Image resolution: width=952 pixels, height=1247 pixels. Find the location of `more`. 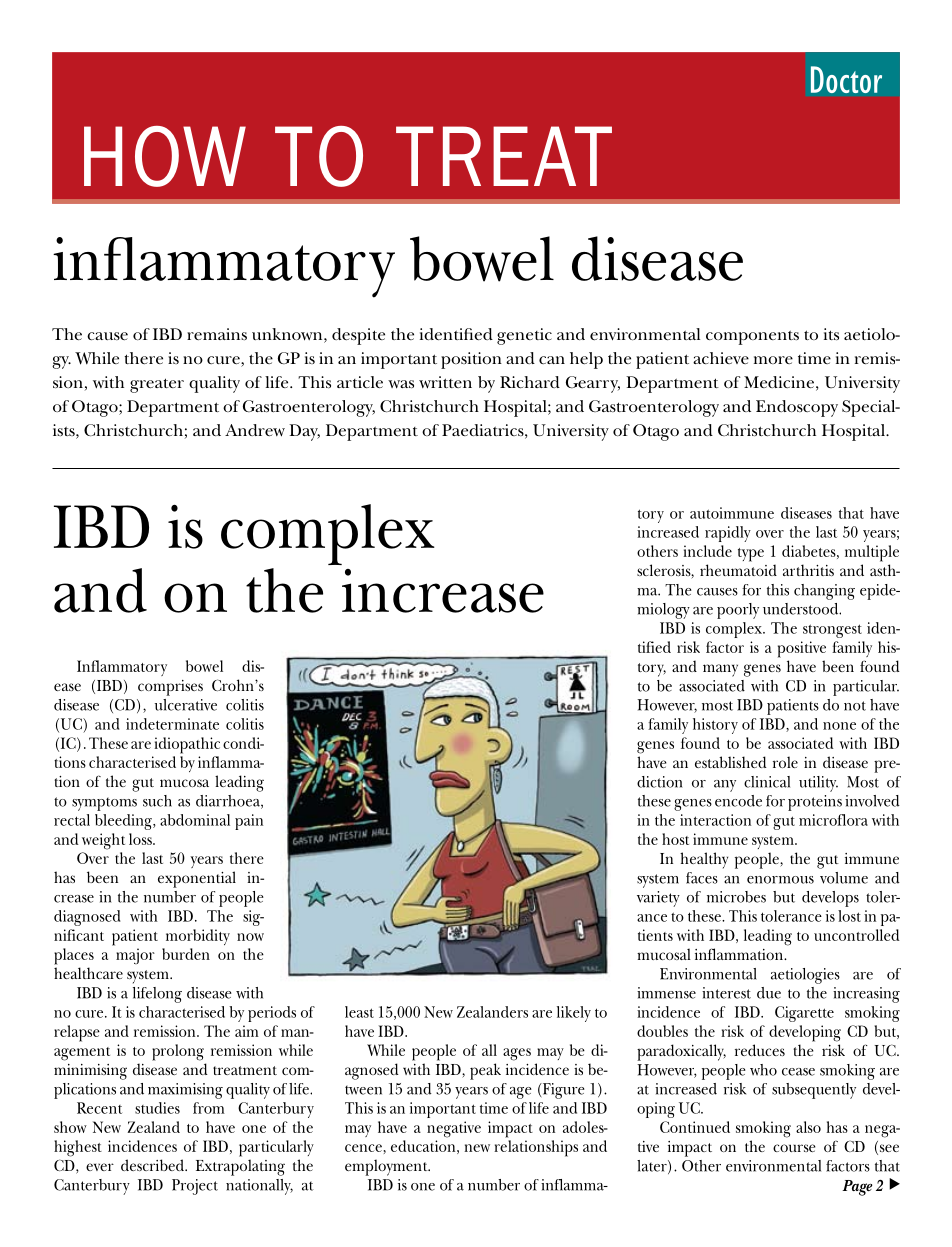

more is located at coordinates (773, 360).
